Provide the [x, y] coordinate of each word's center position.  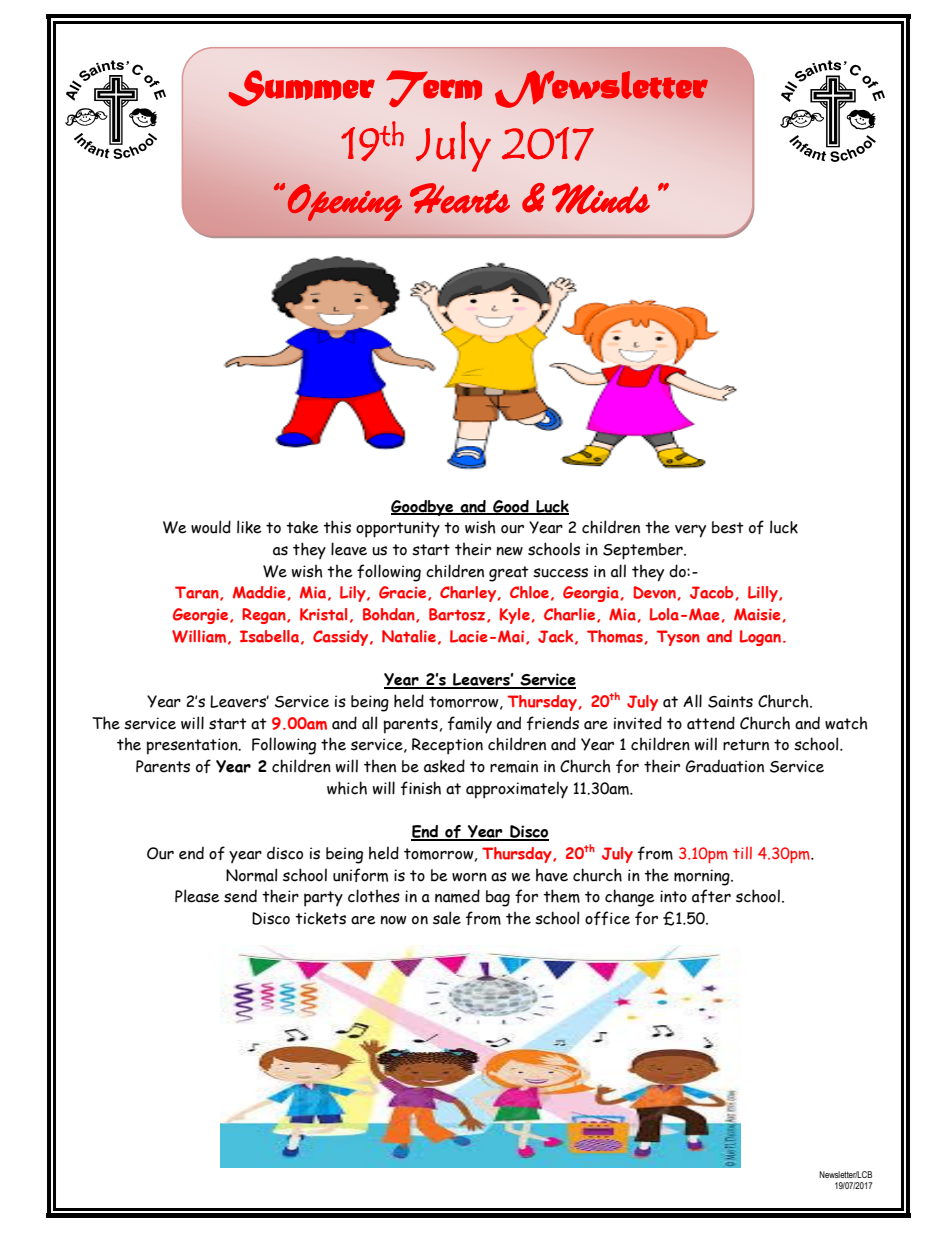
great [509, 574]
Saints [730, 701]
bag [498, 898]
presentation [193, 746]
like [249, 527]
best [728, 527]
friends [553, 723]
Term [434, 88]
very [690, 531]
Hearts [460, 198]
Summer [302, 88]
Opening [345, 202]
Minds [601, 198]
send [240, 896]
